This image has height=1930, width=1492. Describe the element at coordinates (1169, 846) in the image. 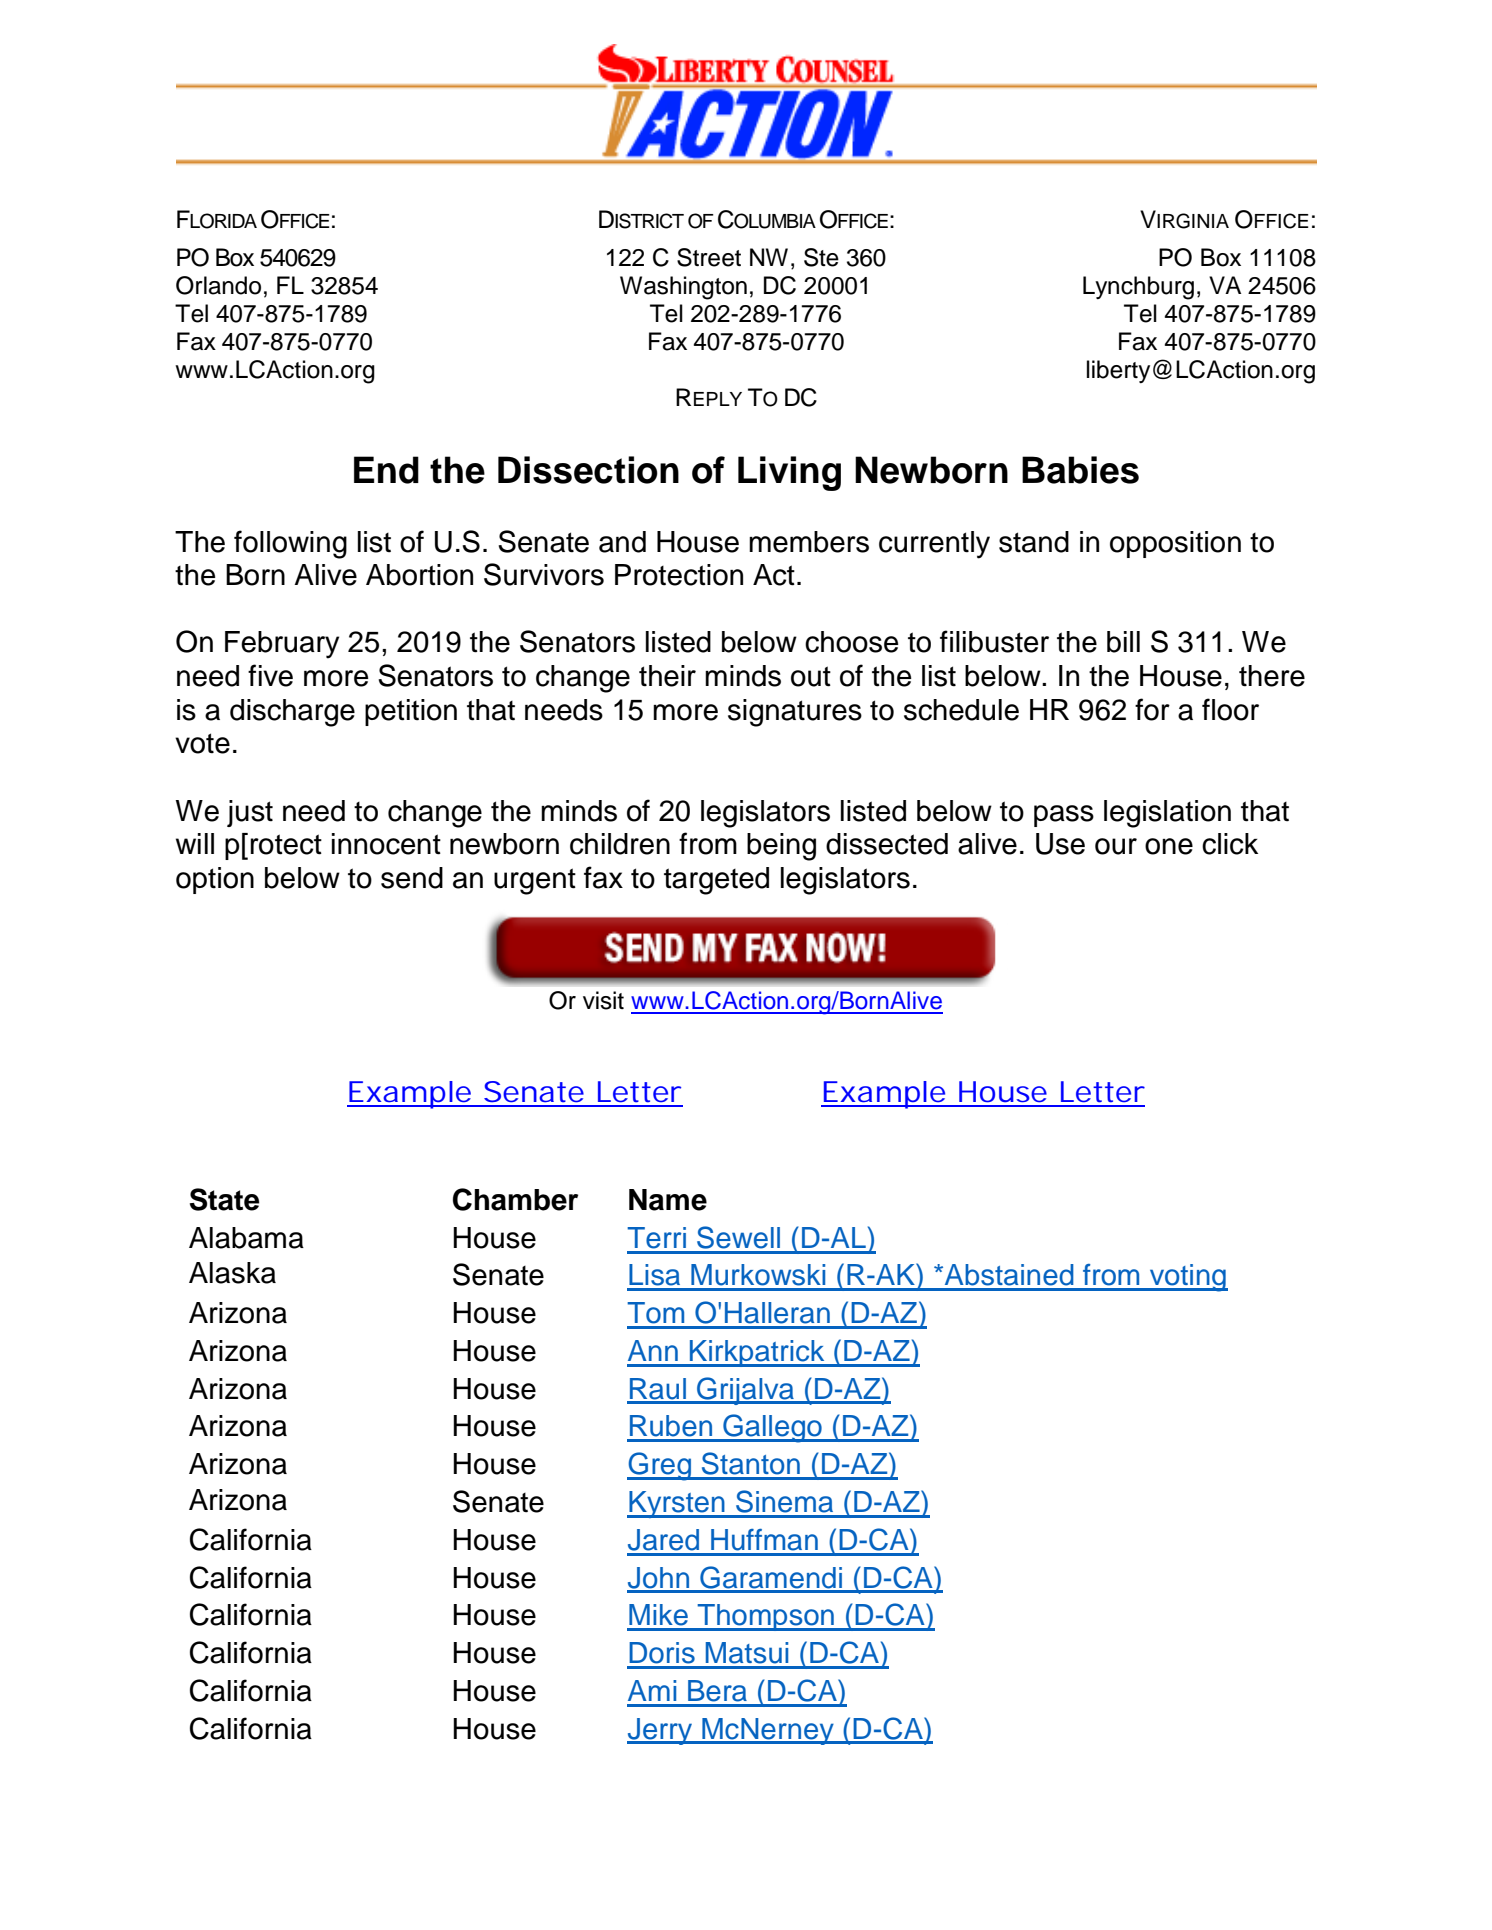

I see `one` at that location.
